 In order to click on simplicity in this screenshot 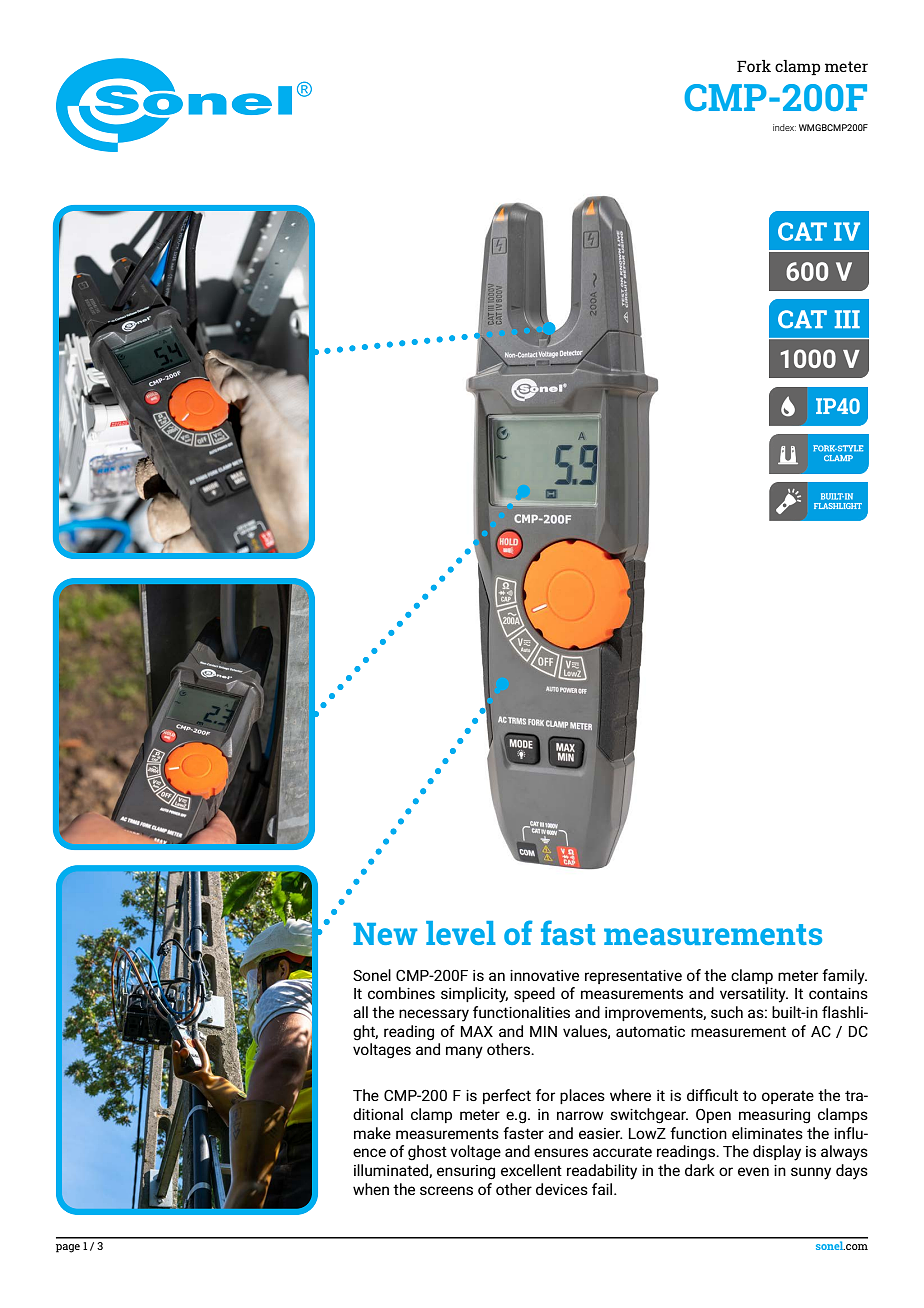, I will do `click(474, 995)`.
